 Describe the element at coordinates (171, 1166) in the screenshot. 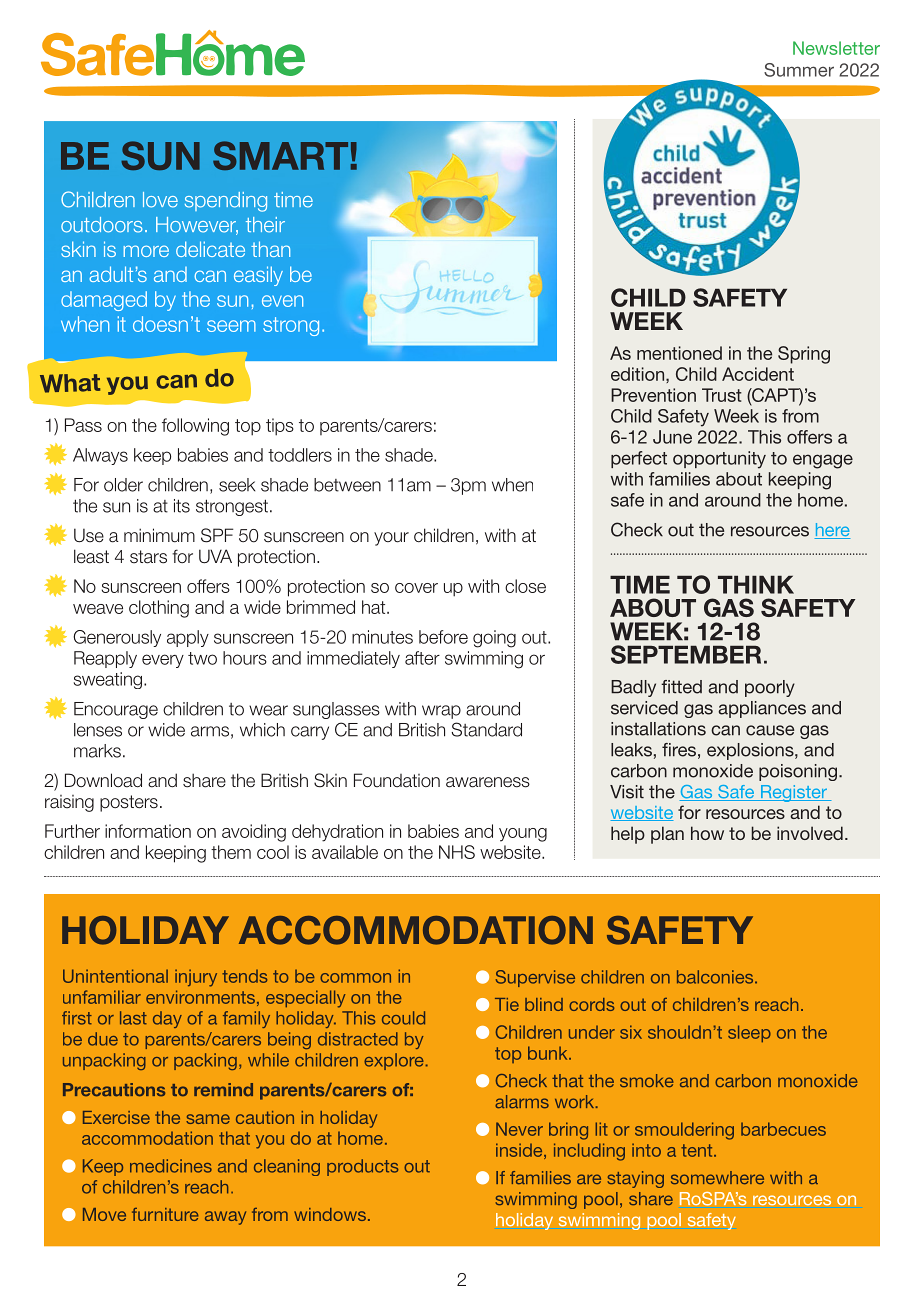

I see `medicines` at that location.
